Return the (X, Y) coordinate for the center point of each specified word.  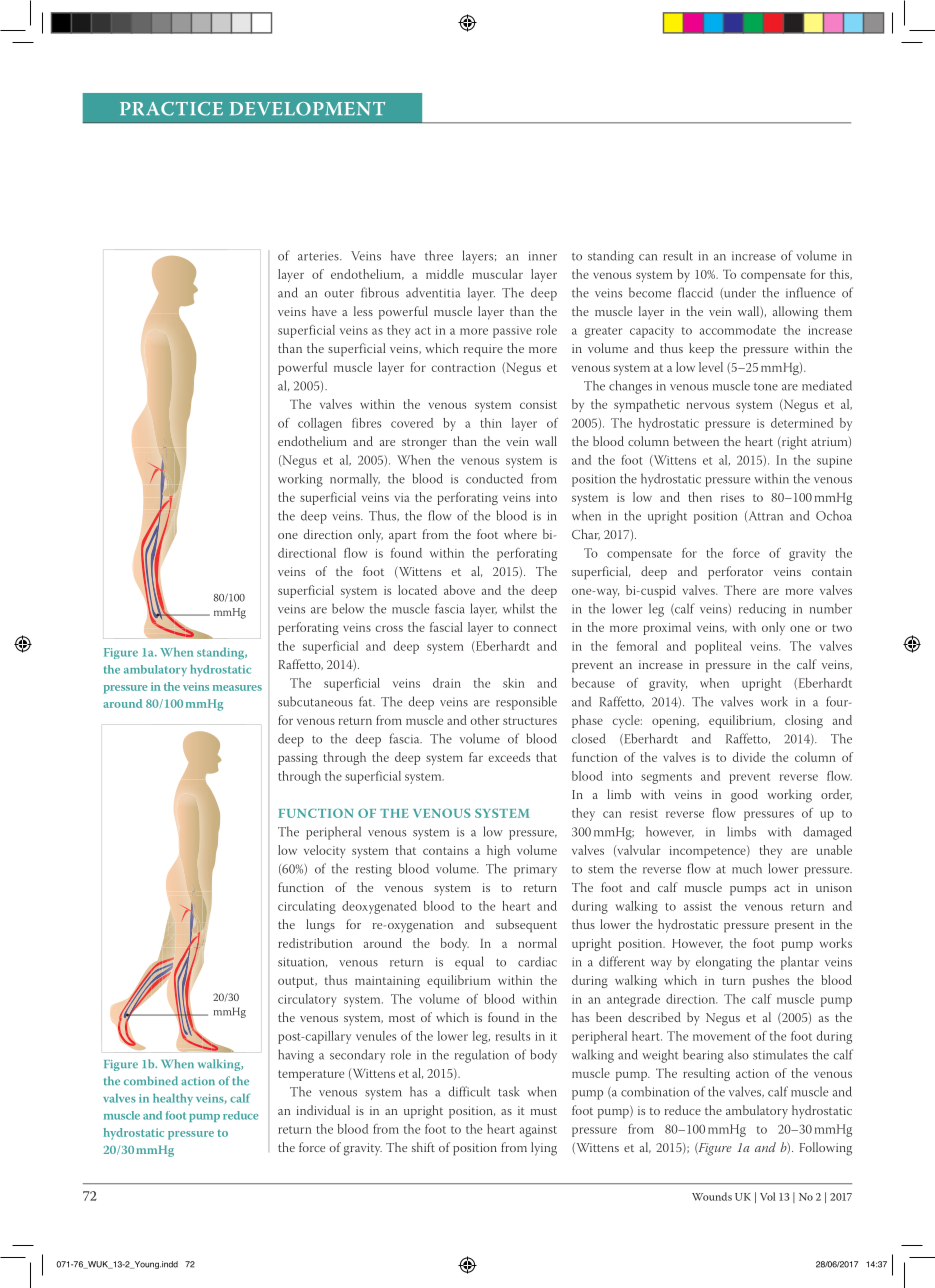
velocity (324, 851)
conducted (494, 478)
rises (732, 497)
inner (543, 256)
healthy (173, 1099)
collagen (320, 424)
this (840, 274)
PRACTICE (171, 109)
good (744, 796)
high (498, 851)
